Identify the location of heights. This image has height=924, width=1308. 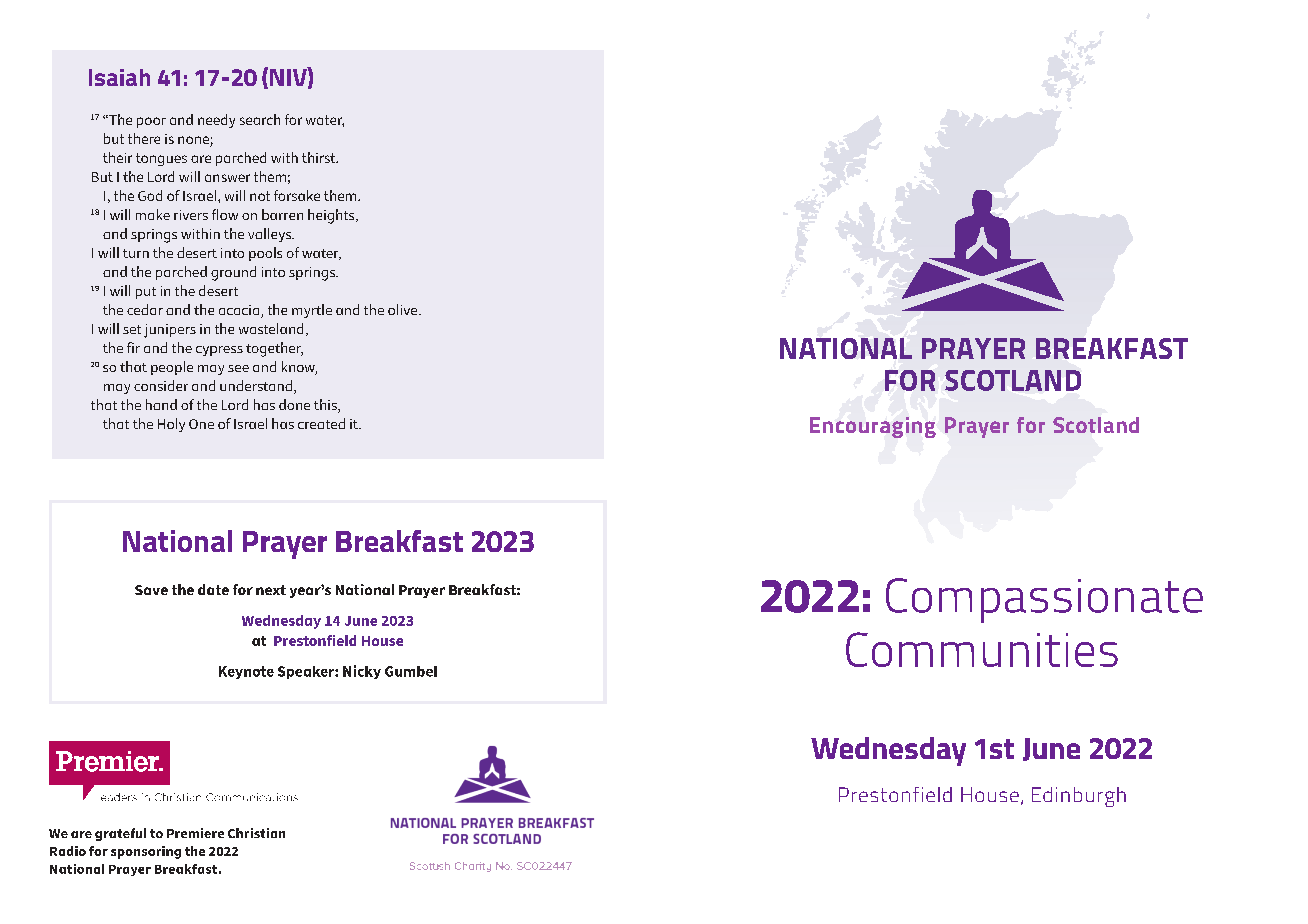
(332, 216).
